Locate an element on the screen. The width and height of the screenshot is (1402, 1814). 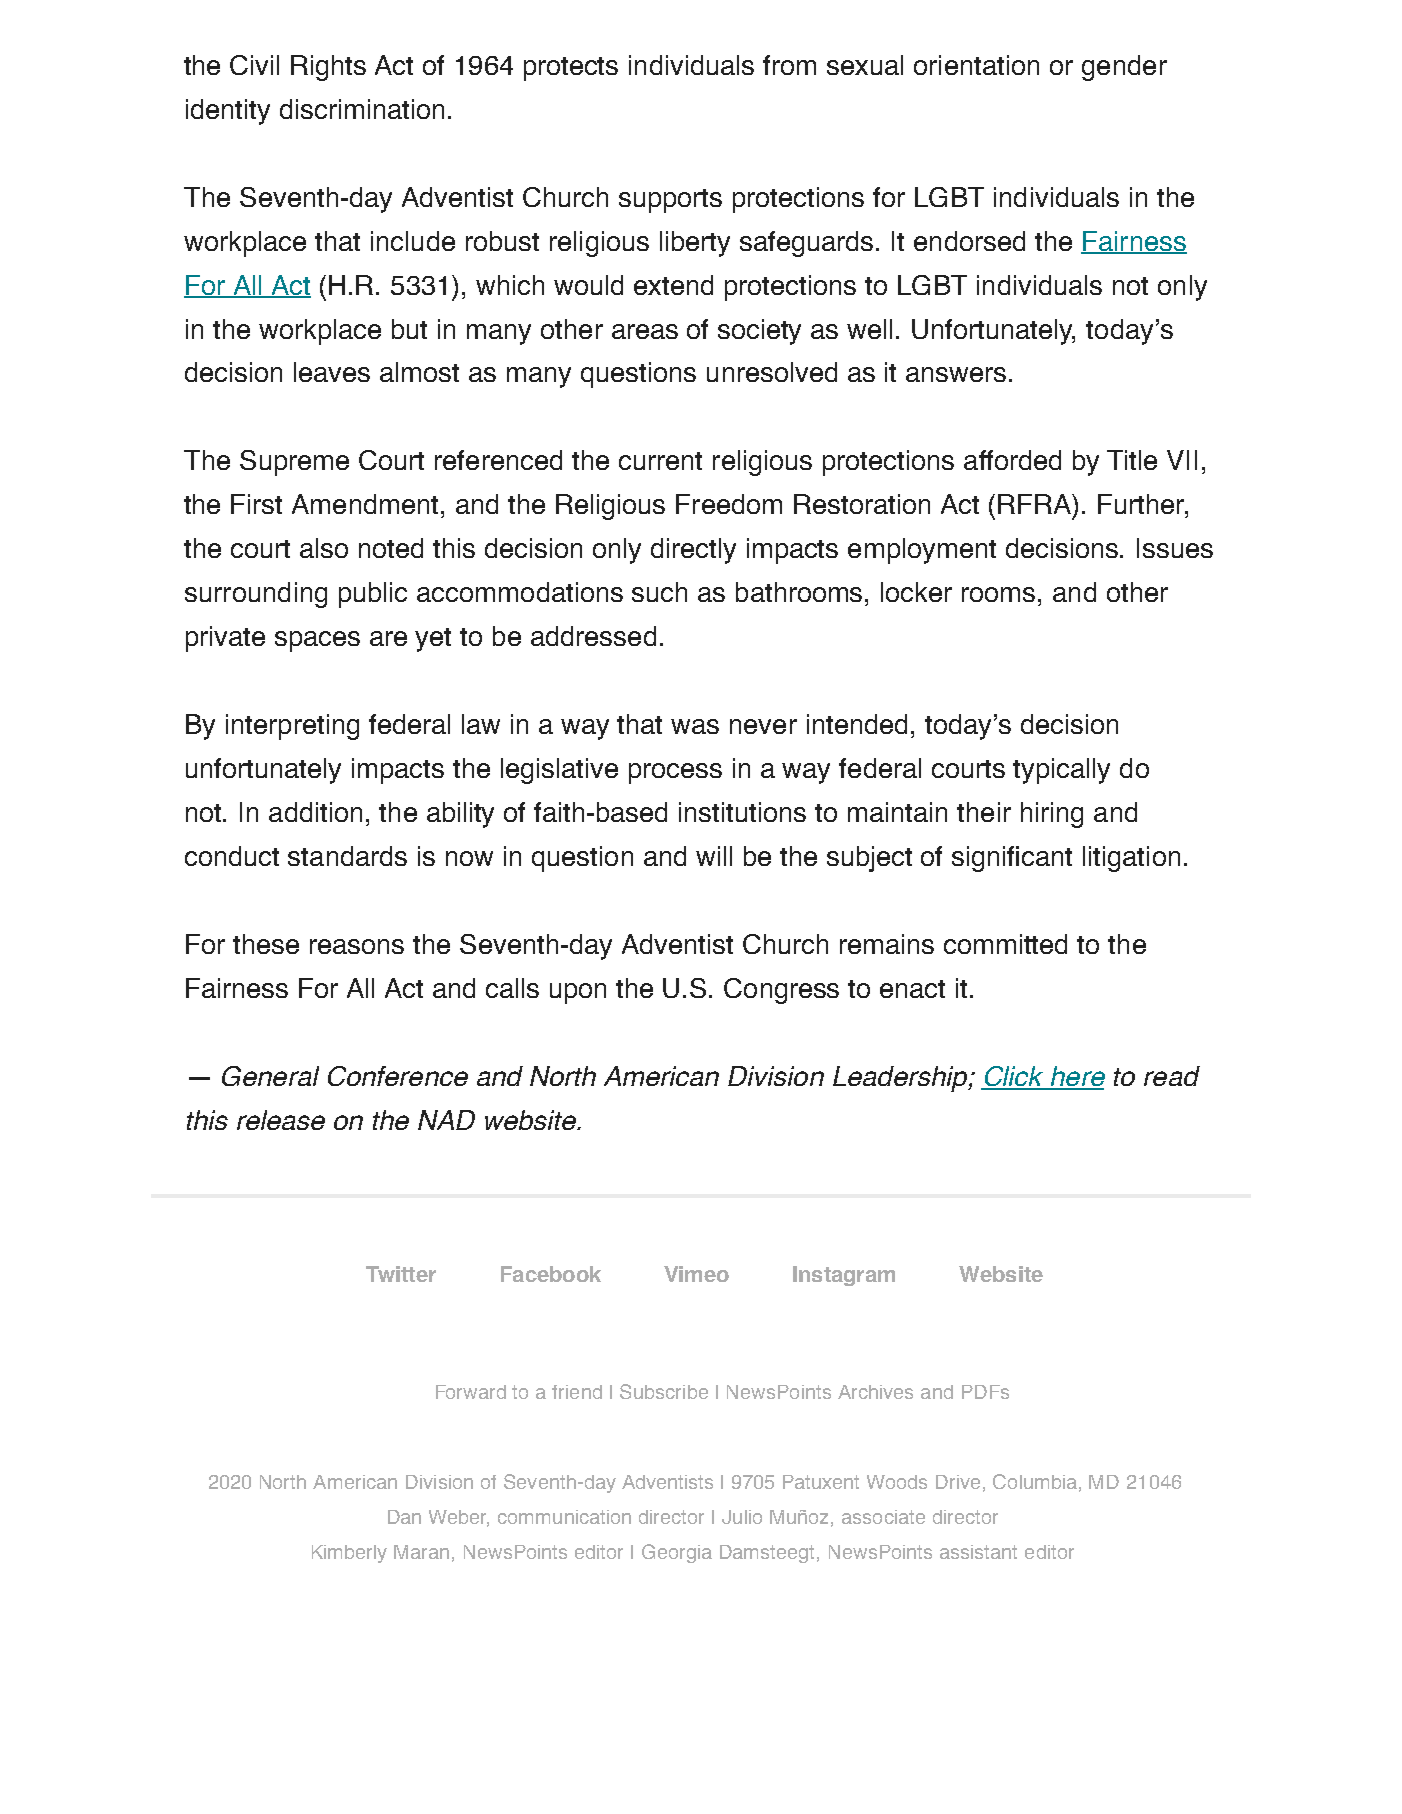
gender is located at coordinates (1124, 68).
